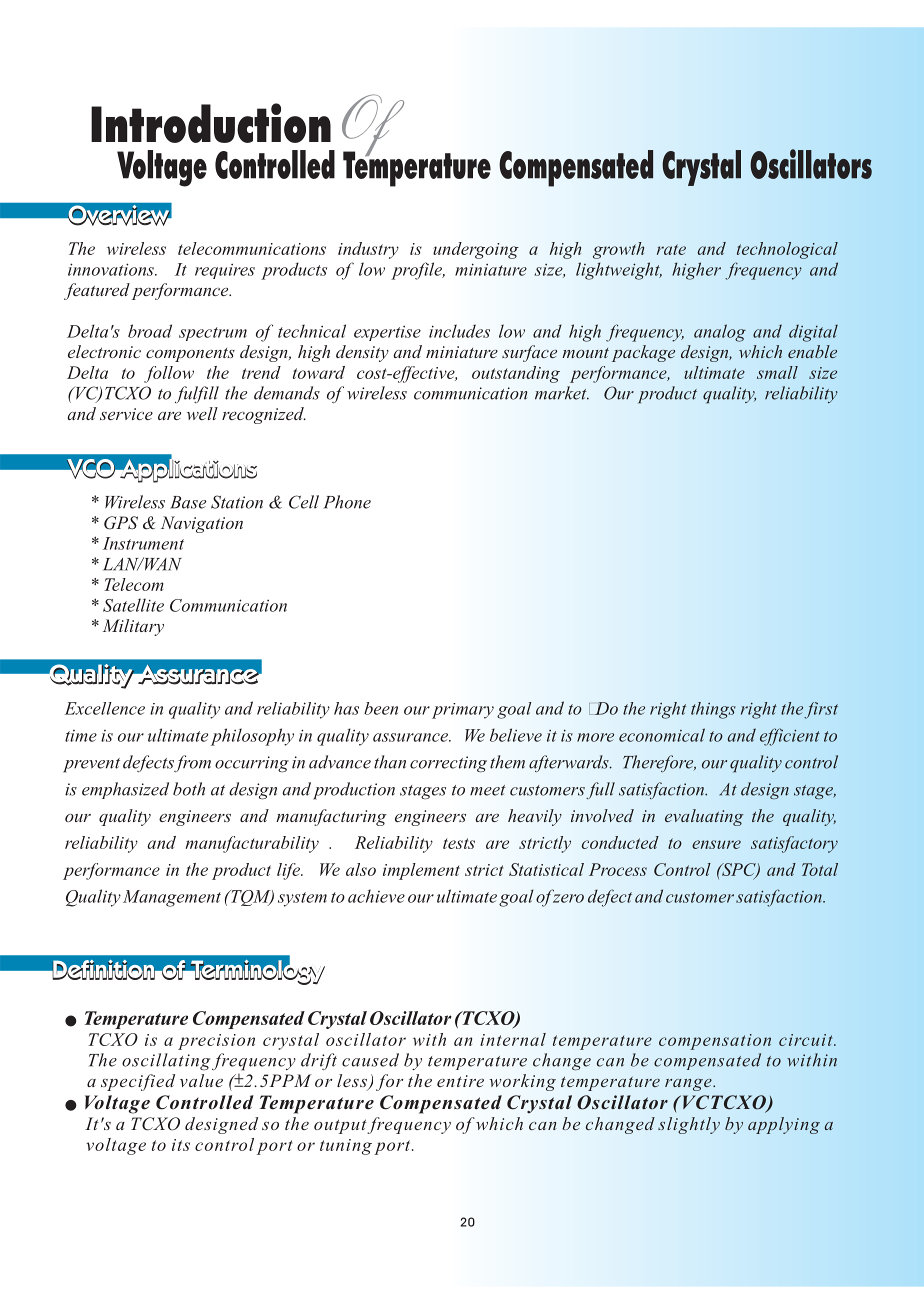 The width and height of the screenshot is (924, 1308). Describe the element at coordinates (421, 871) in the screenshot. I see `implement` at that location.
